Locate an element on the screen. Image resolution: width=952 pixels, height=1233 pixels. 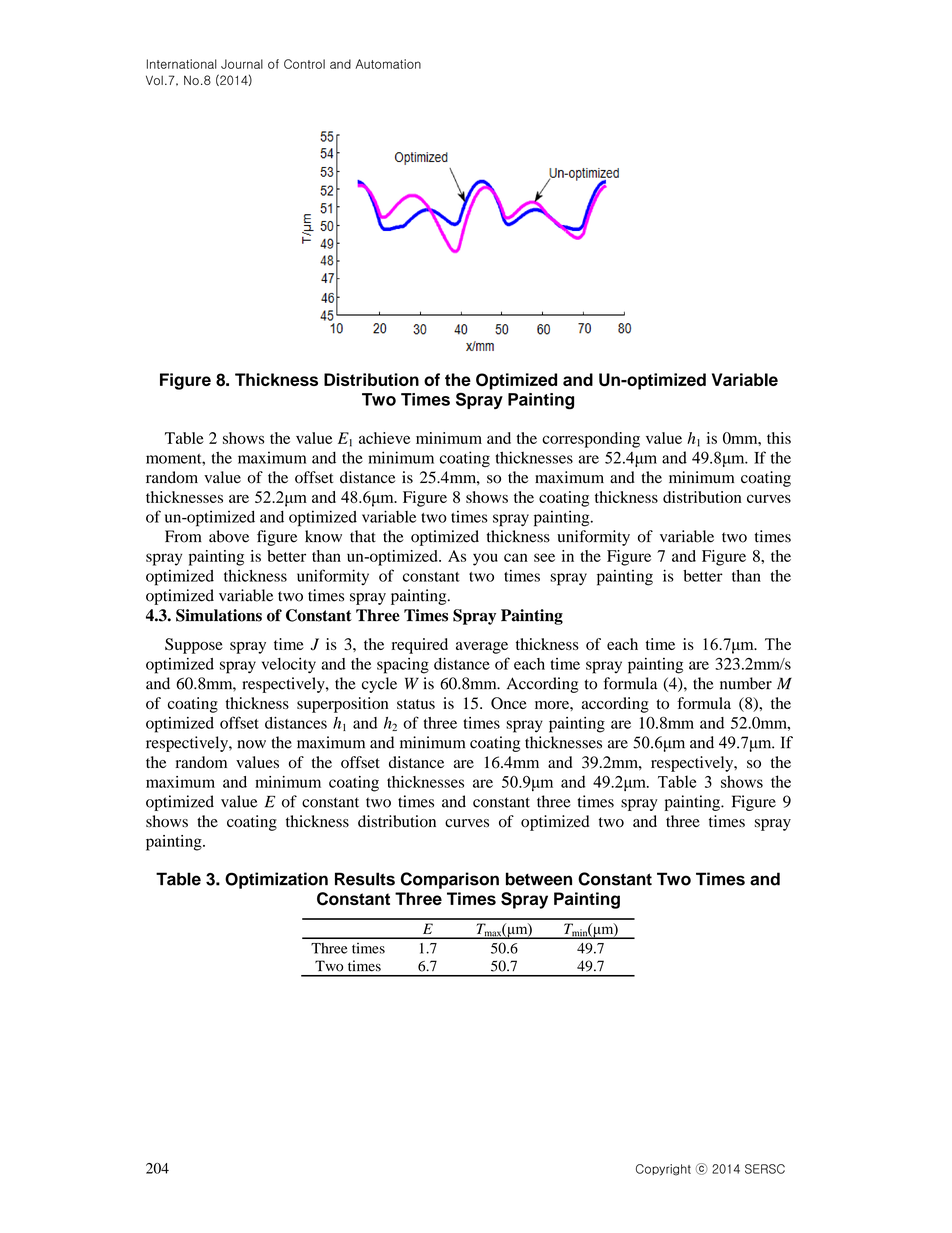
Journal is located at coordinates (242, 64).
